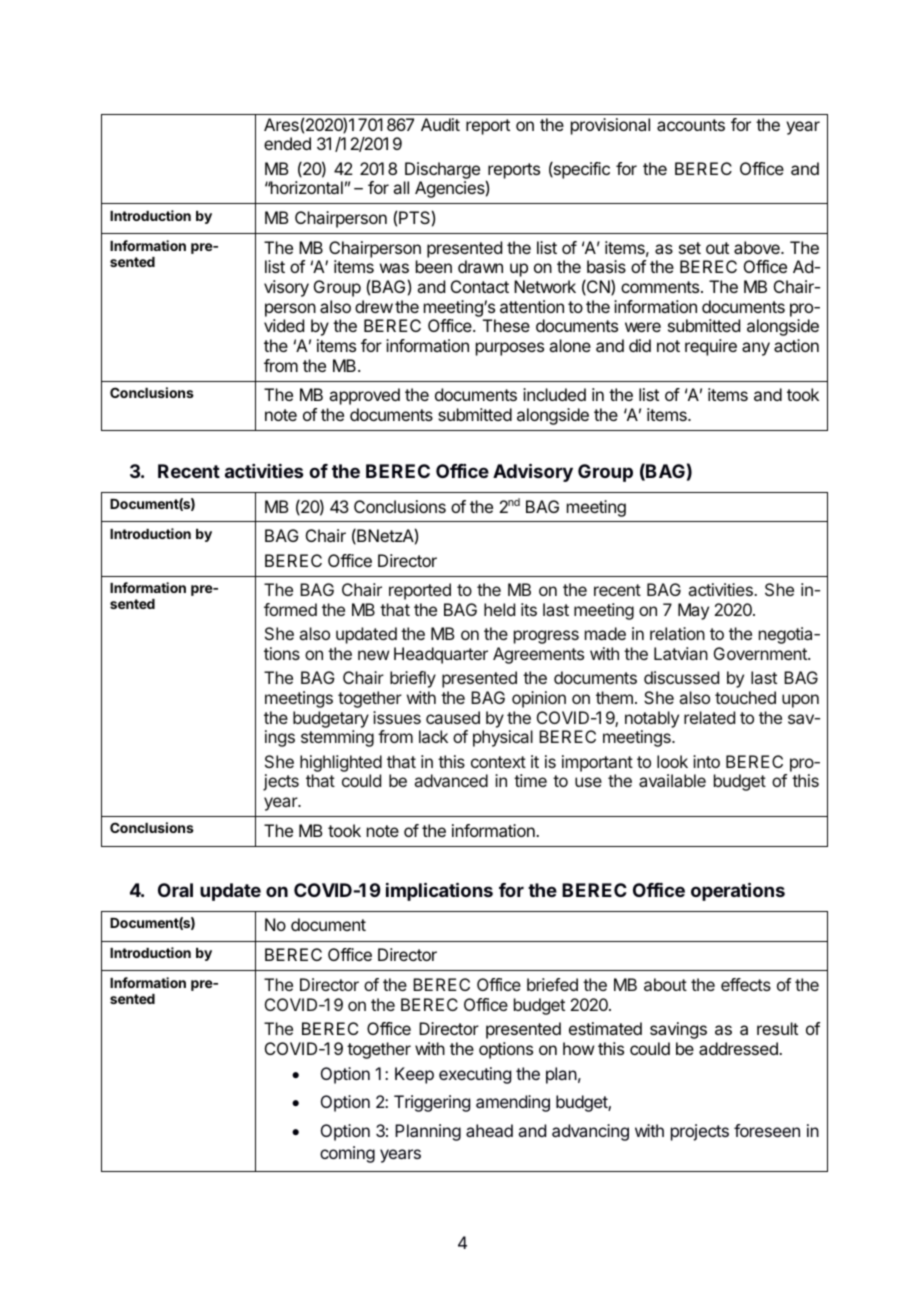 The height and width of the document is (1308, 924). Describe the element at coordinates (287, 143) in the document. I see `ended` at that location.
